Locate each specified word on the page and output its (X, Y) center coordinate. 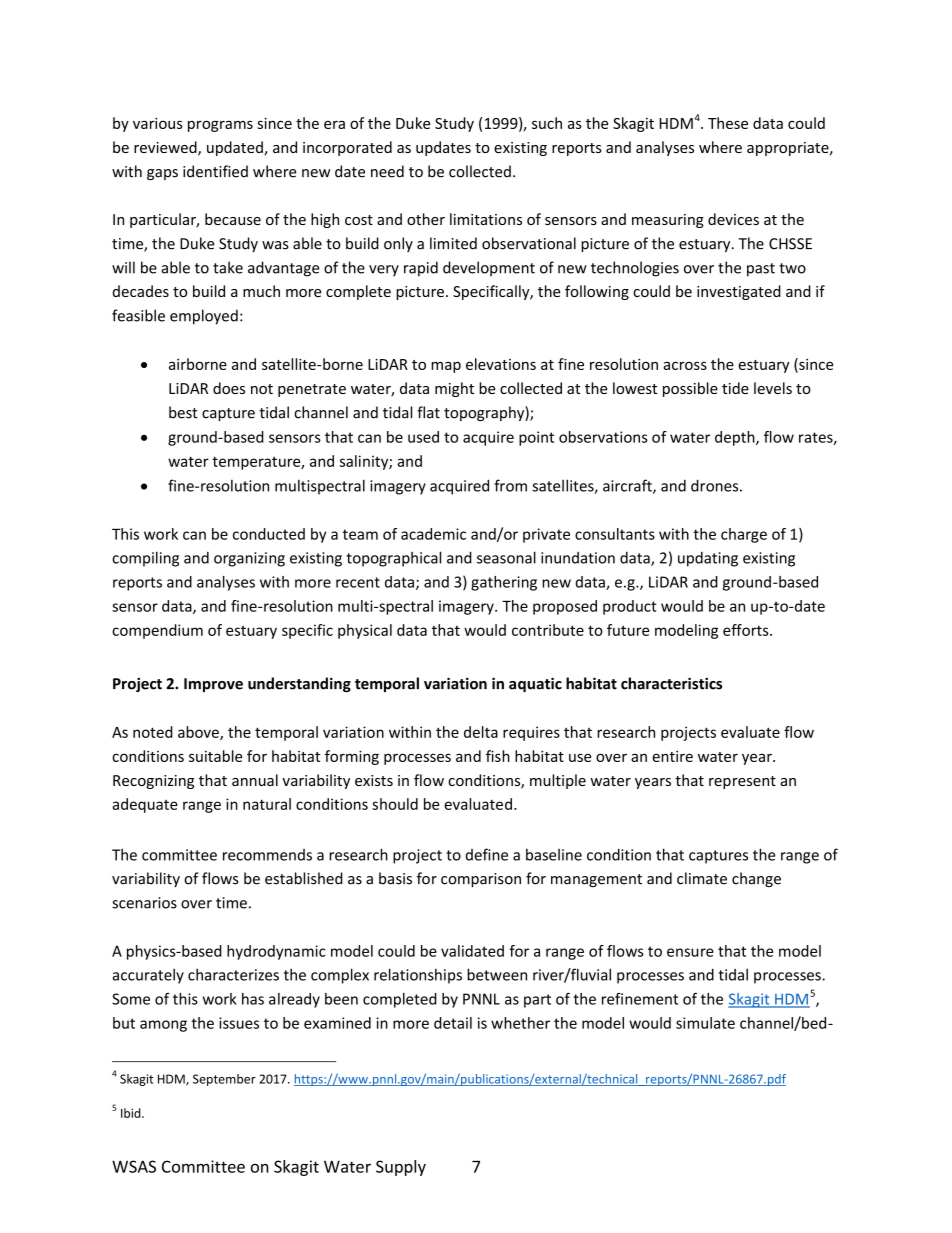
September (224, 1080)
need (387, 171)
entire (672, 756)
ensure (690, 952)
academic (433, 534)
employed (204, 317)
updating (708, 559)
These (728, 123)
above (199, 733)
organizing (249, 559)
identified (215, 171)
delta (481, 732)
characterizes (233, 974)
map (446, 367)
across (685, 365)
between (497, 974)
